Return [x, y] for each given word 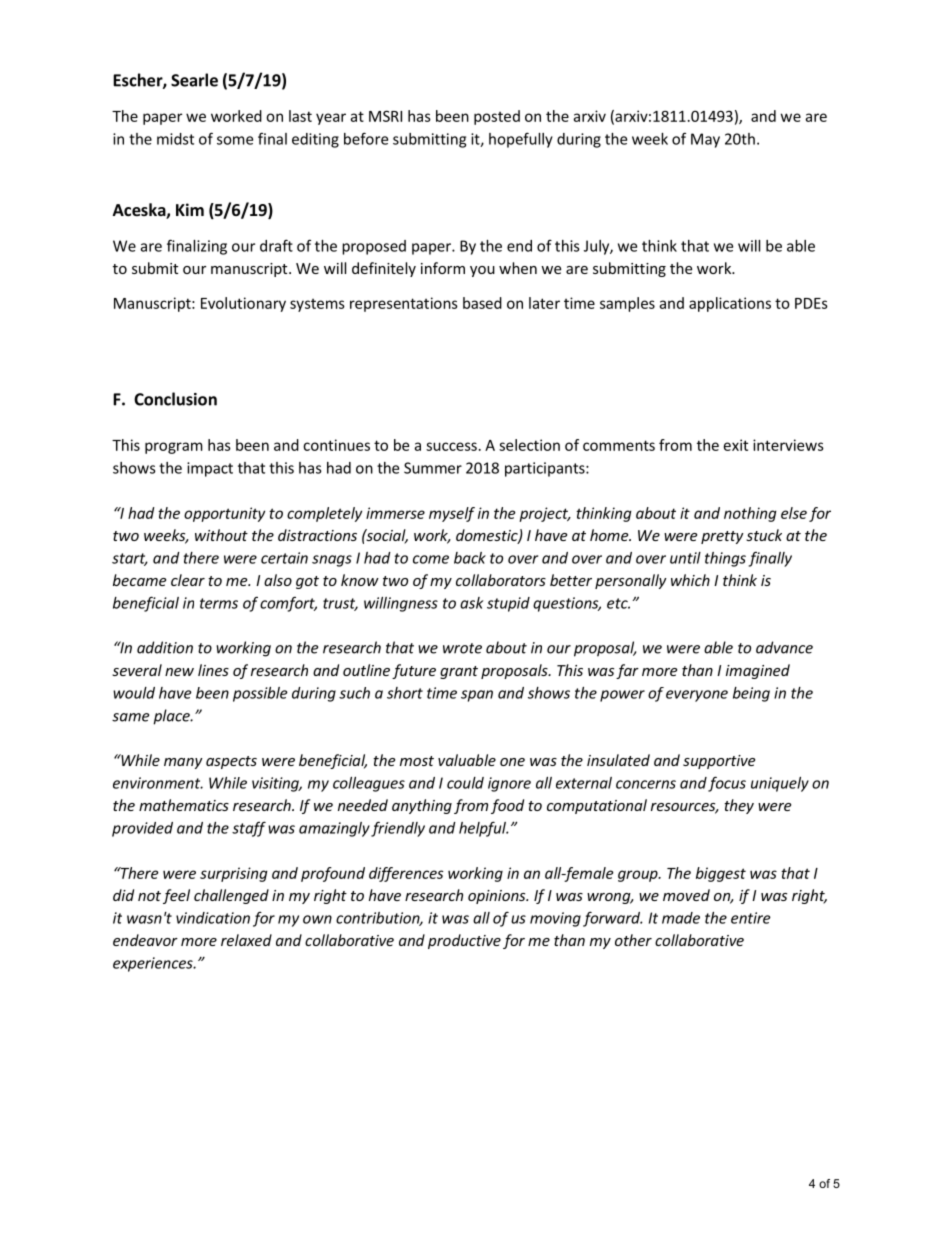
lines [213, 670]
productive [464, 941]
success [451, 446]
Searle [194, 80]
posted [497, 117]
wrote [462, 648]
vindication [213, 918]
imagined [758, 671]
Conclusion [175, 399]
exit [736, 445]
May [705, 140]
